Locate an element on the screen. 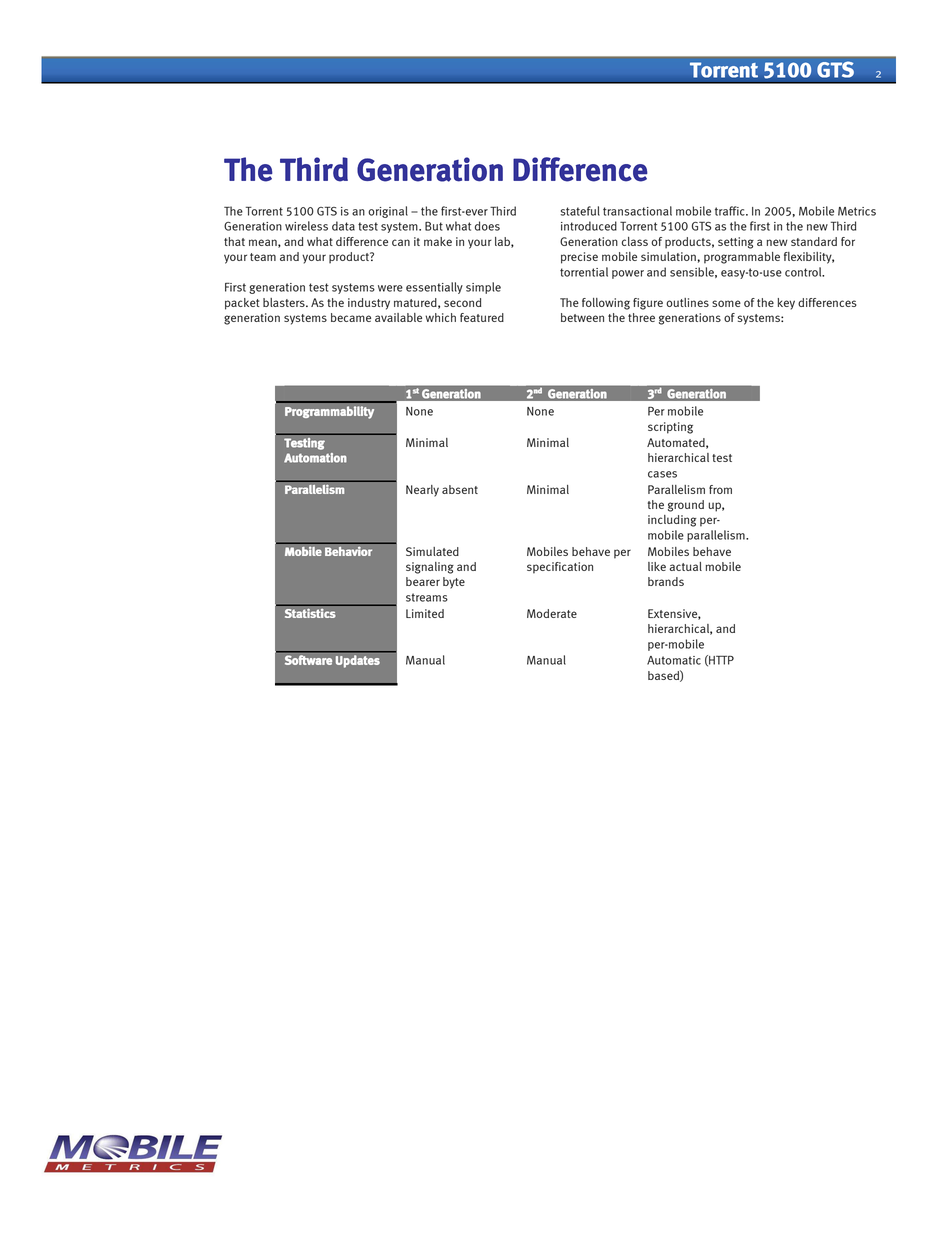  introduced is located at coordinates (589, 226).
